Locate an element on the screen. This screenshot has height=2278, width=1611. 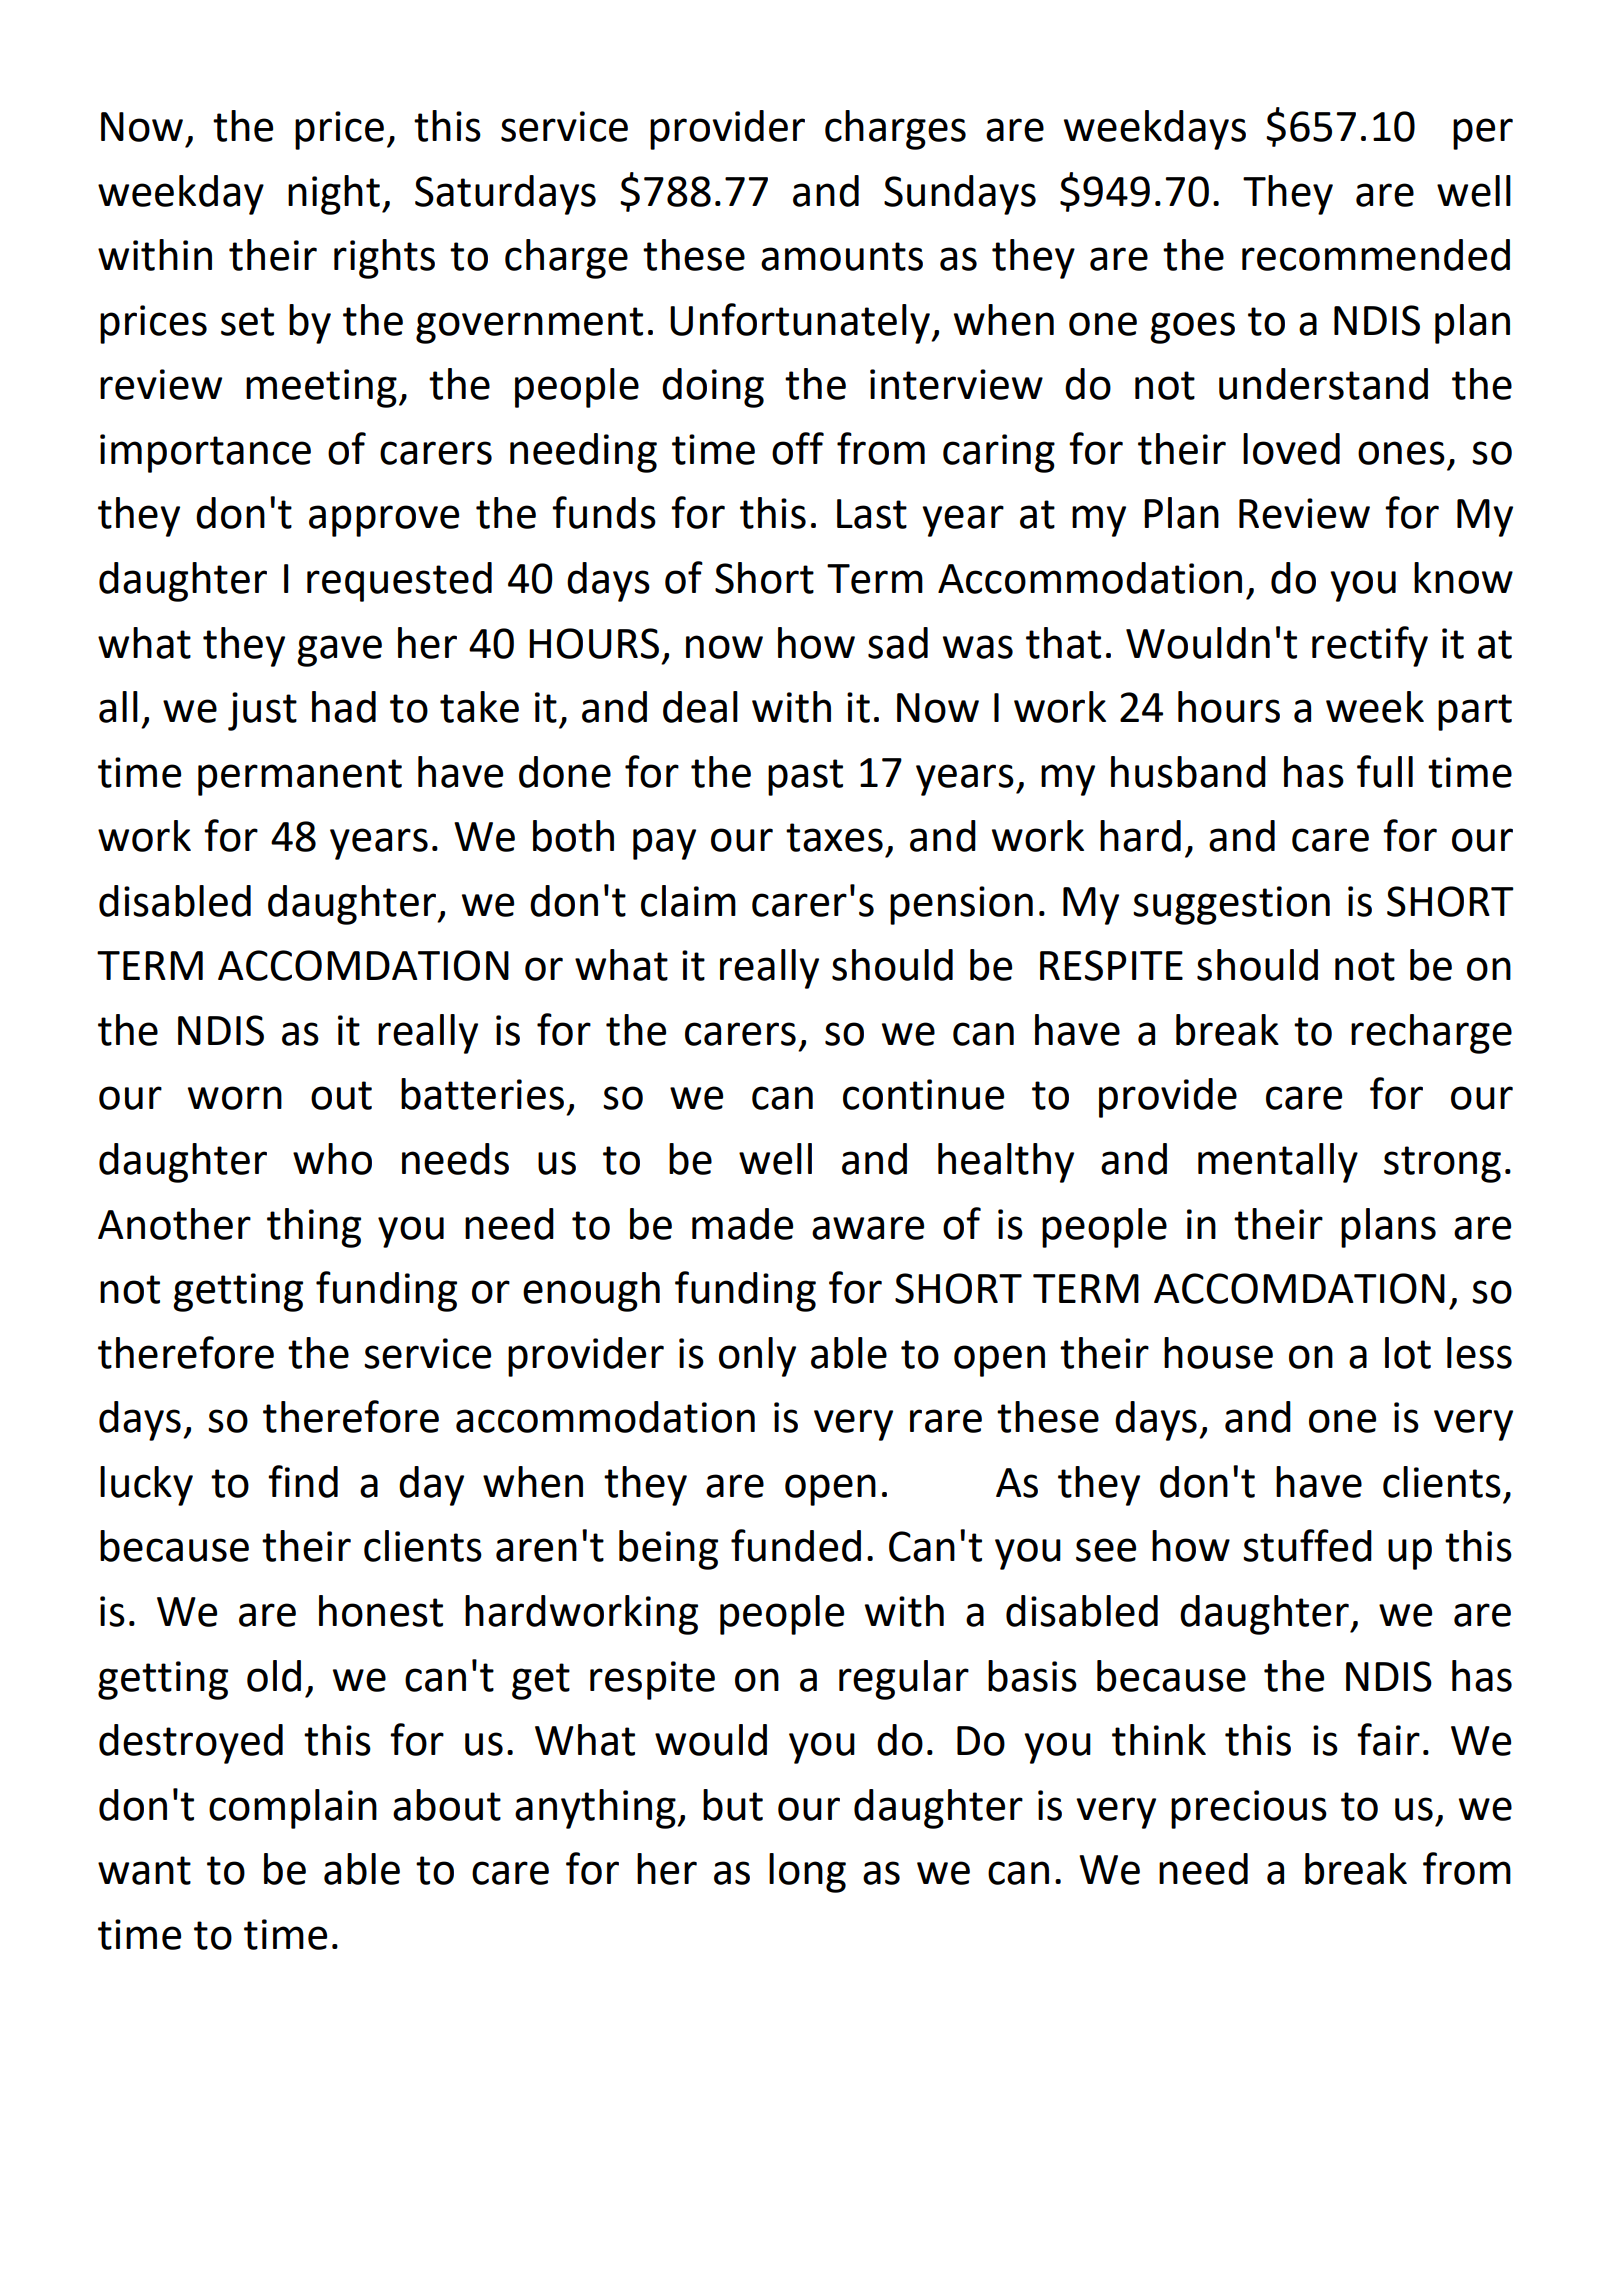
amounts is located at coordinates (842, 256).
